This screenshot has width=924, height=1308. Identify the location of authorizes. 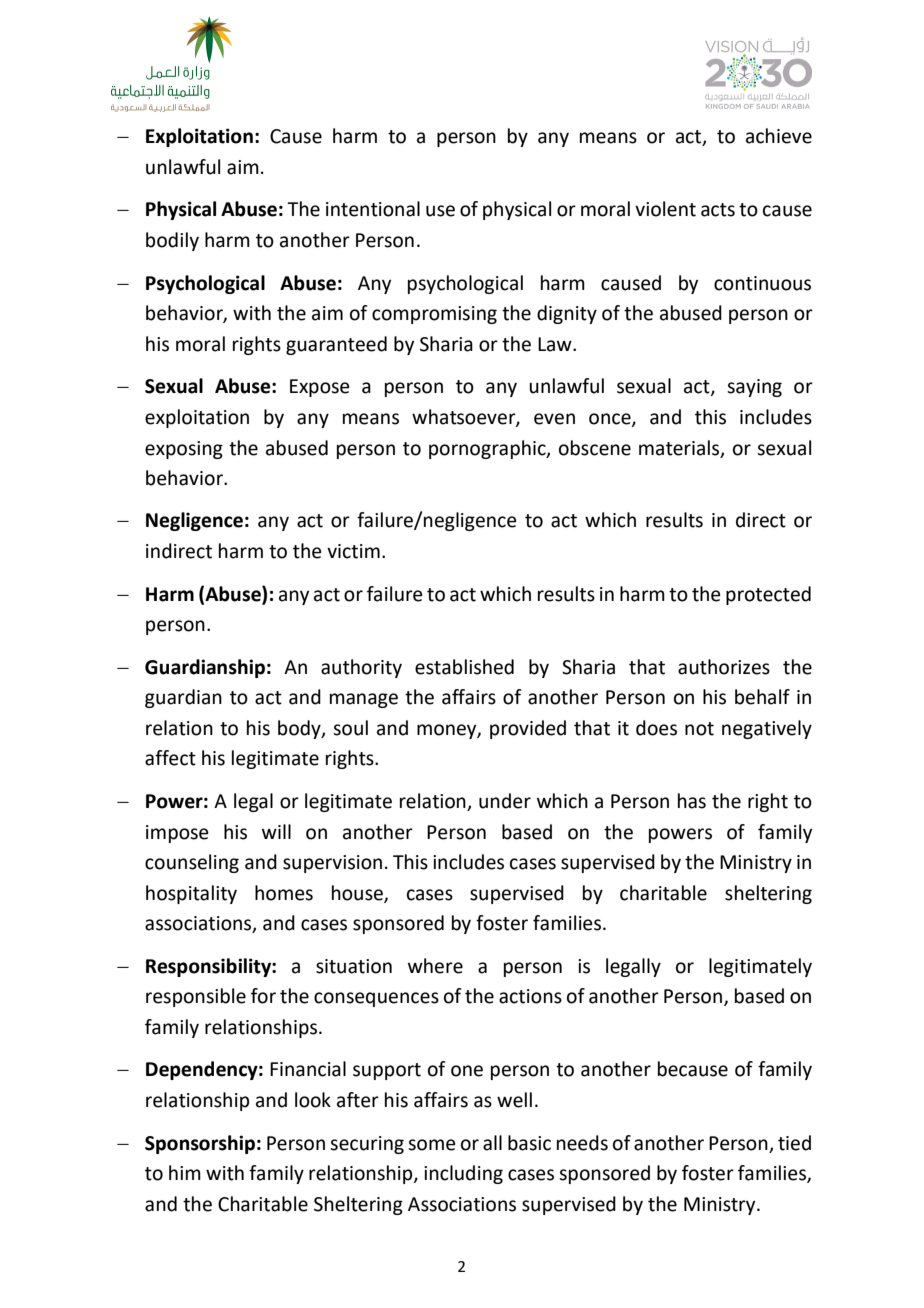
(724, 667).
